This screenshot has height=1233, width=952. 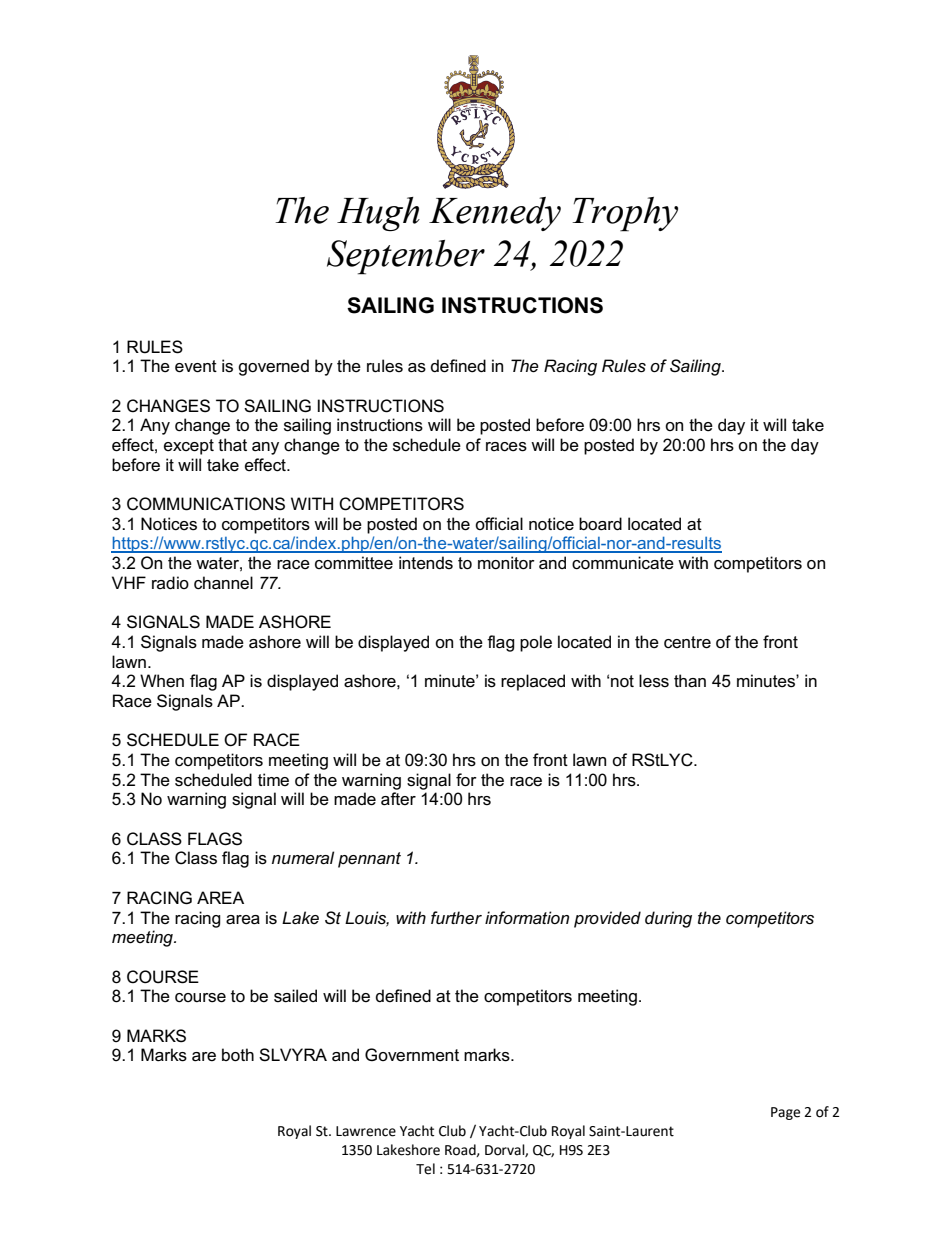 I want to click on Page, so click(x=785, y=1113).
